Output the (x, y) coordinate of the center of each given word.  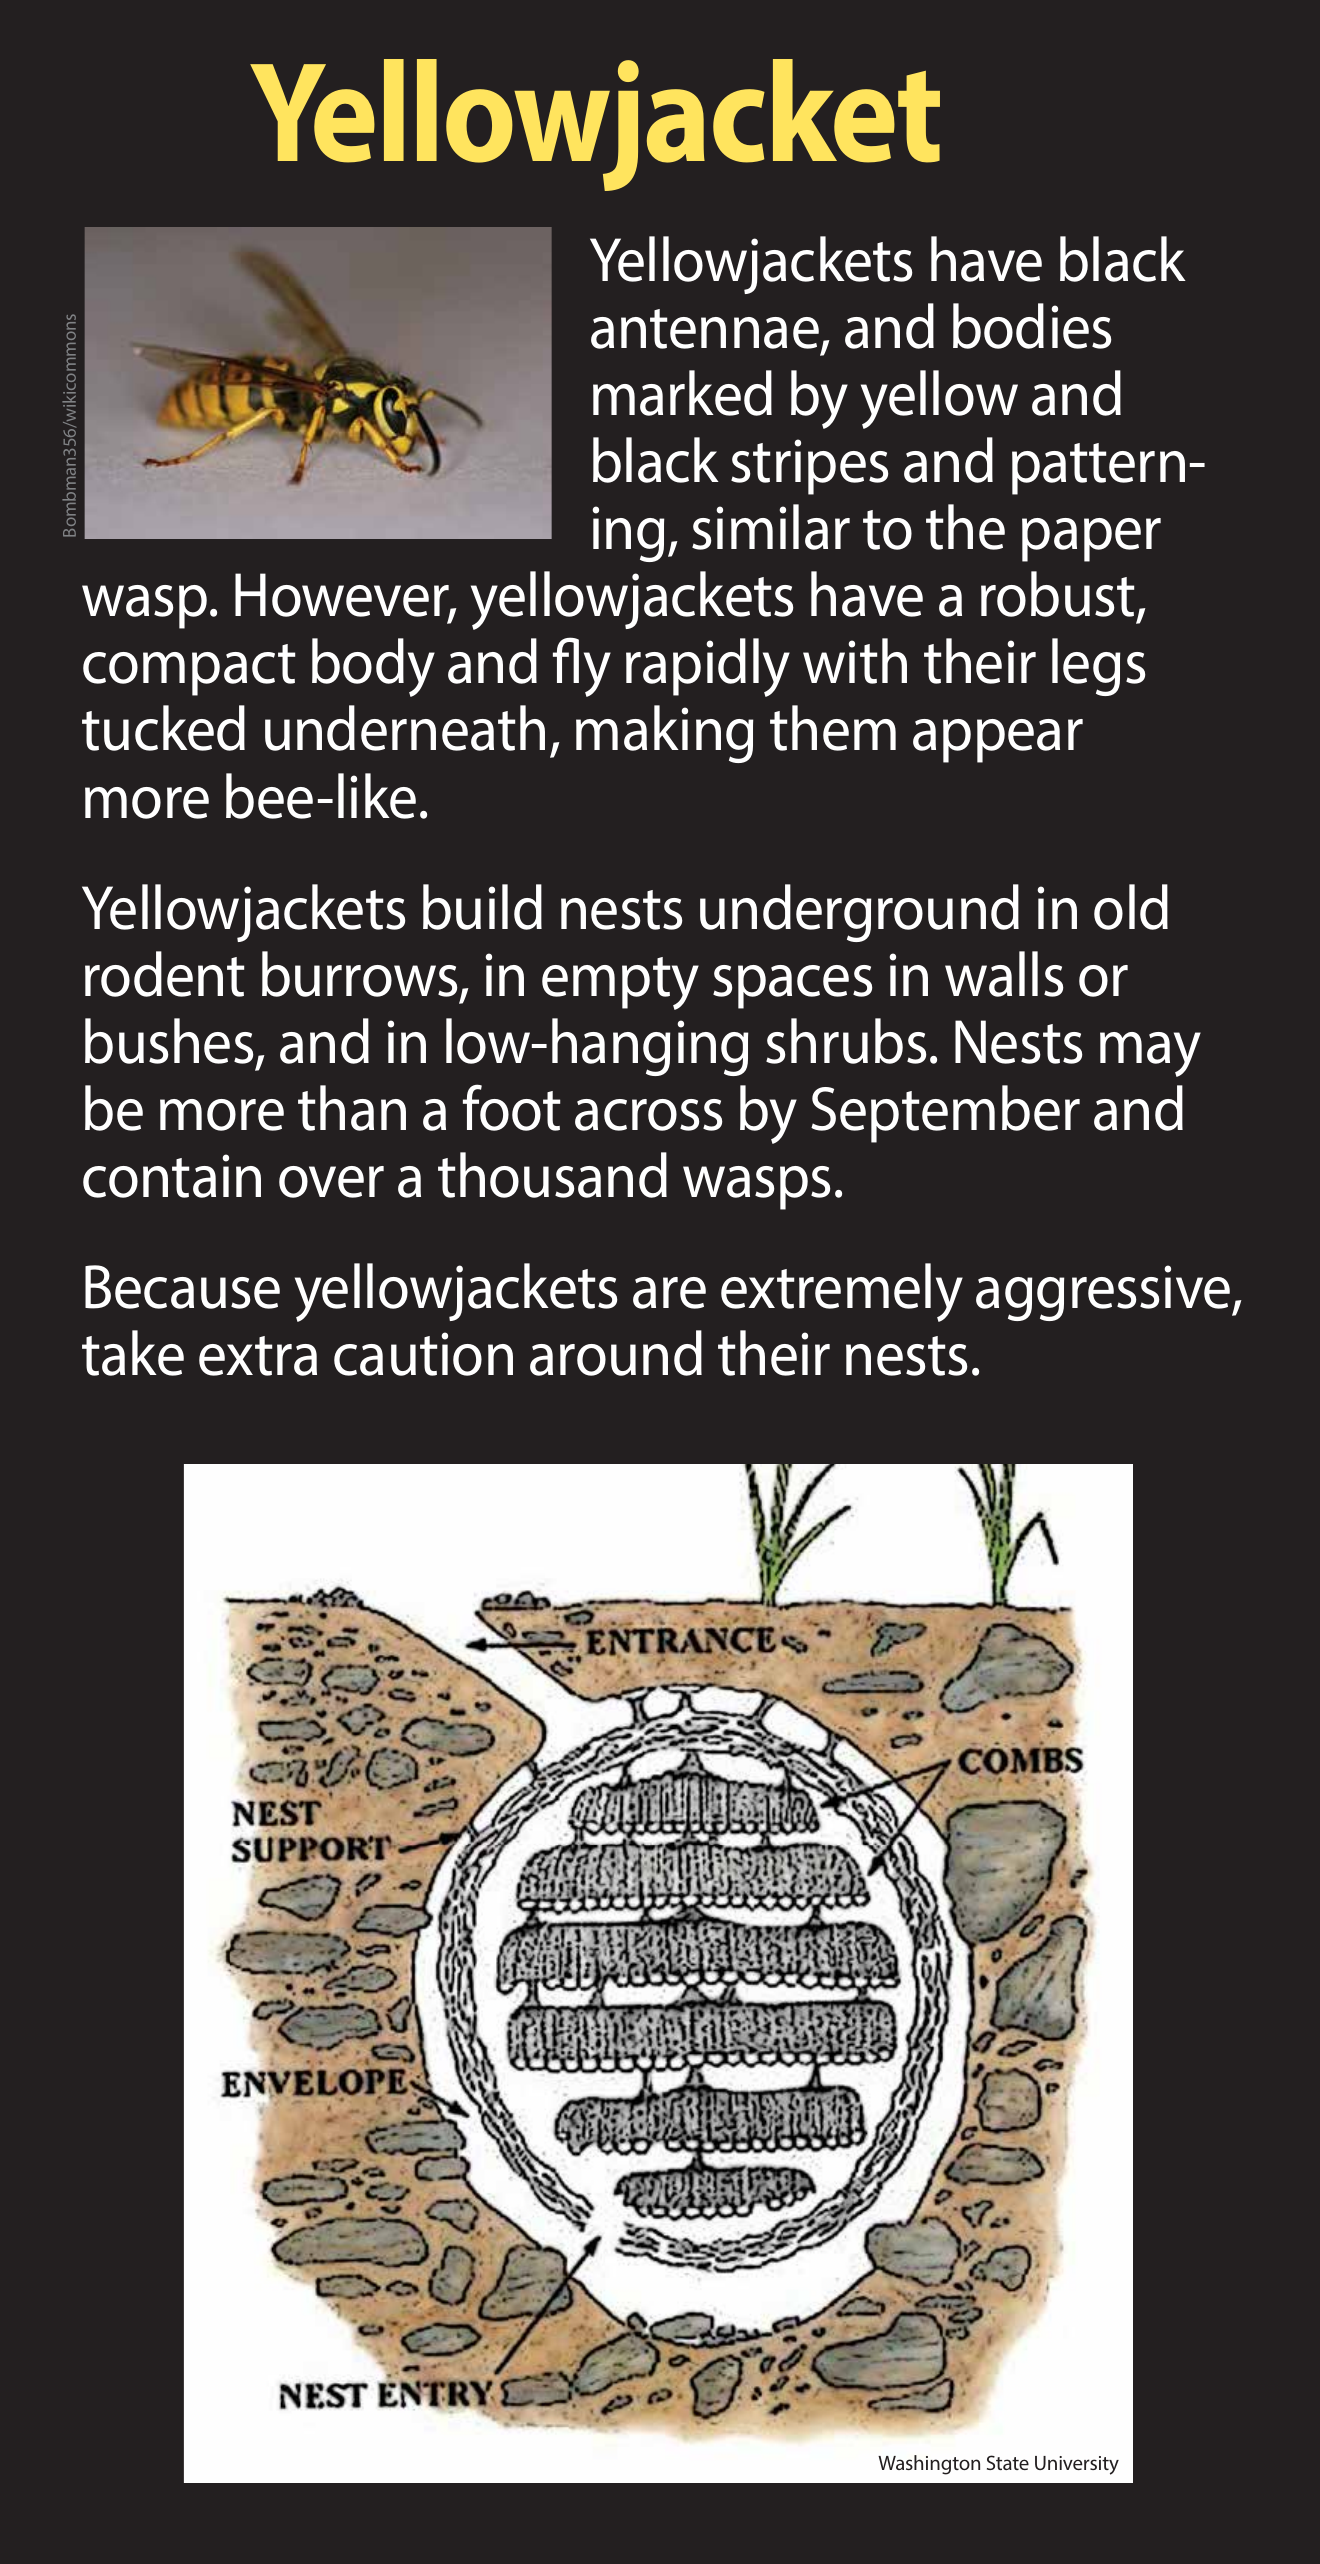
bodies (1032, 326)
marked (682, 393)
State (1008, 2462)
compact (189, 670)
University (1077, 2465)
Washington (929, 2465)
